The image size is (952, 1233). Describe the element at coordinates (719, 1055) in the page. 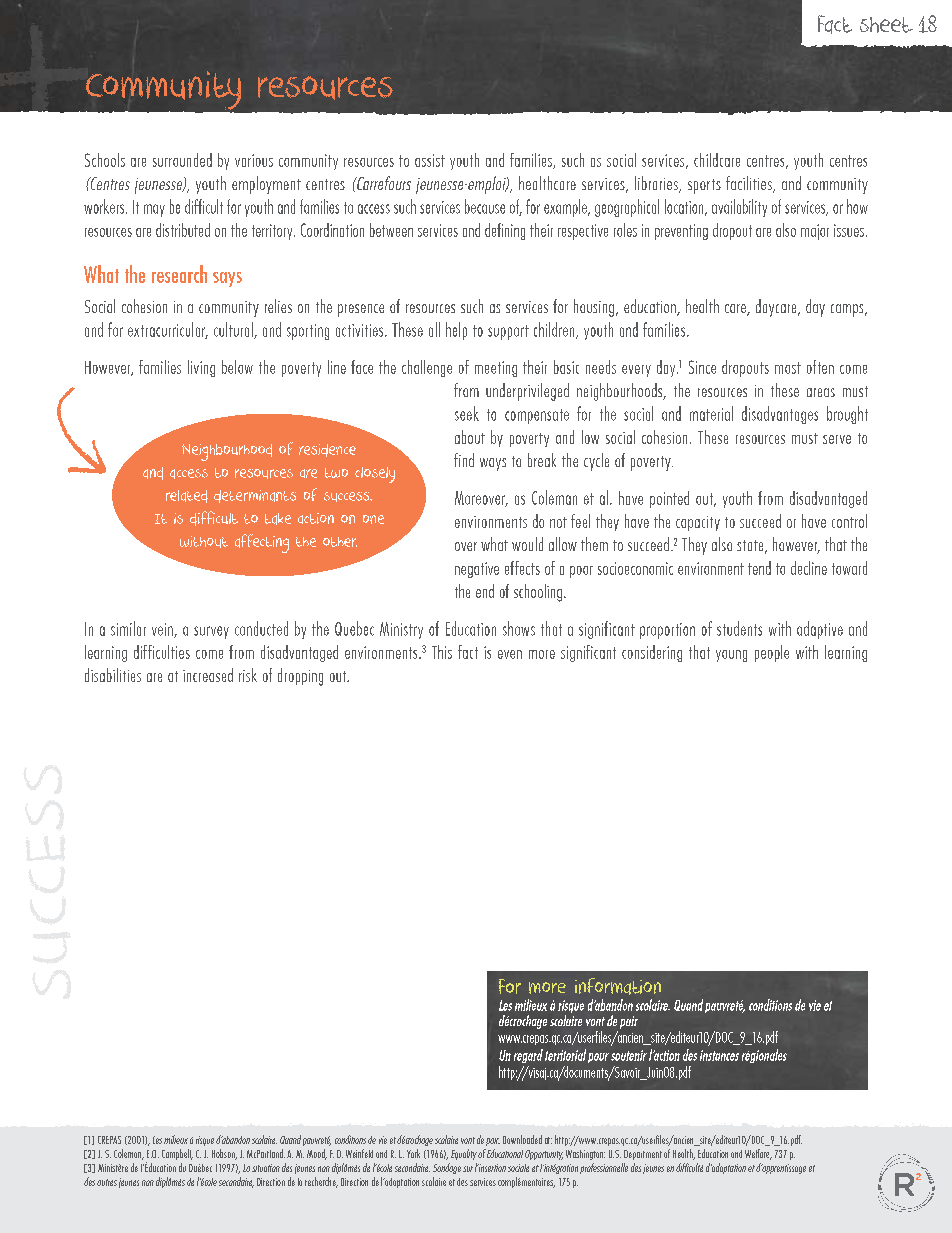

I see `instances` at that location.
